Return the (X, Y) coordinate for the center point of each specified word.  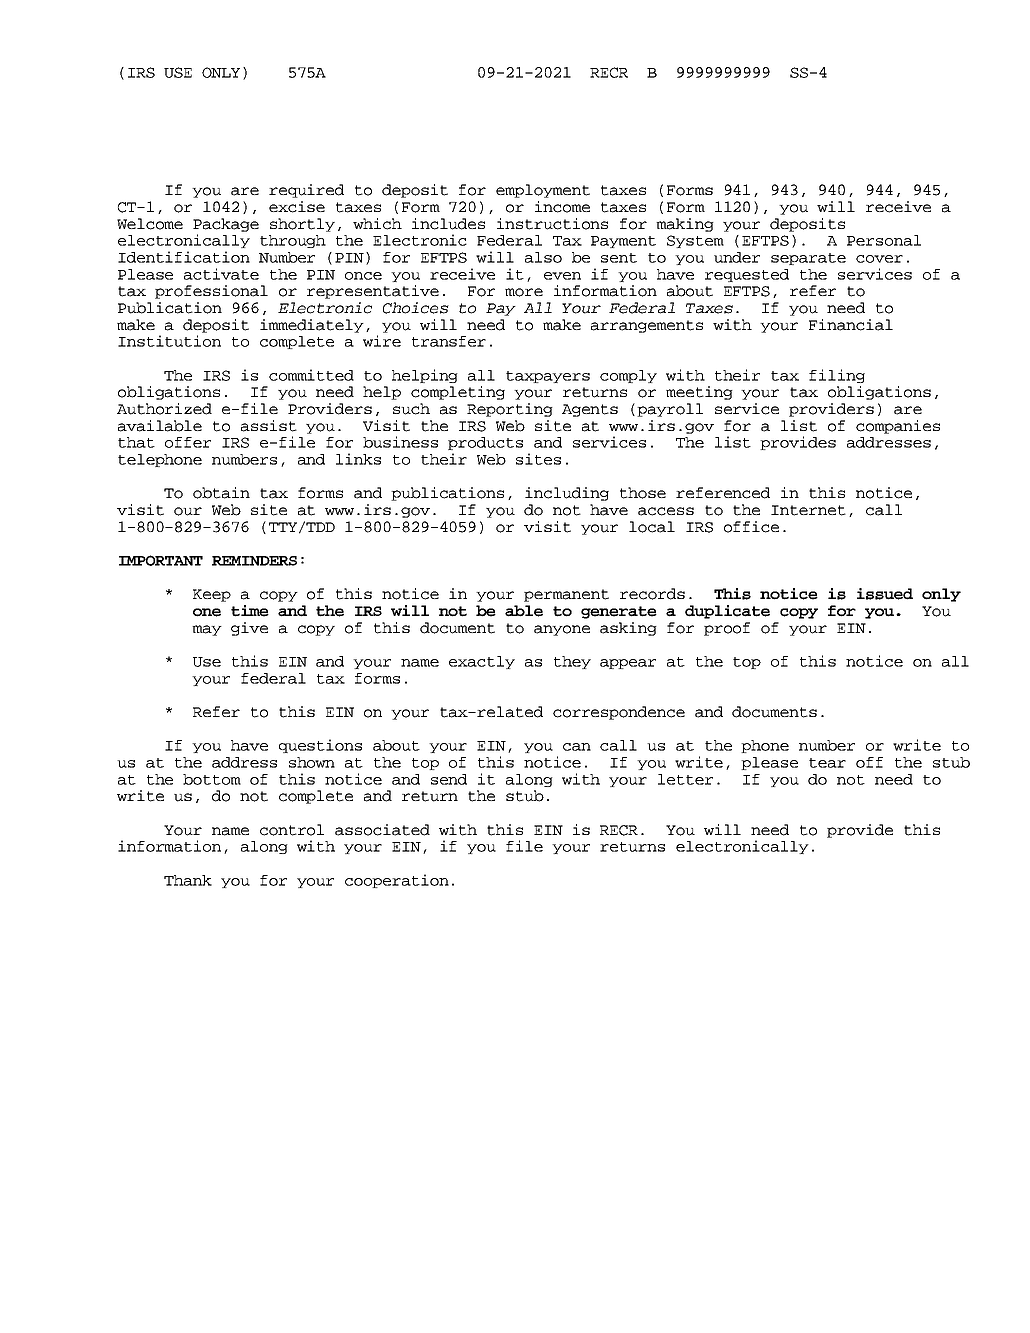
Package (226, 225)
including (567, 494)
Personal (884, 240)
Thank (188, 880)
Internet (808, 510)
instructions (552, 224)
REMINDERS (254, 561)
